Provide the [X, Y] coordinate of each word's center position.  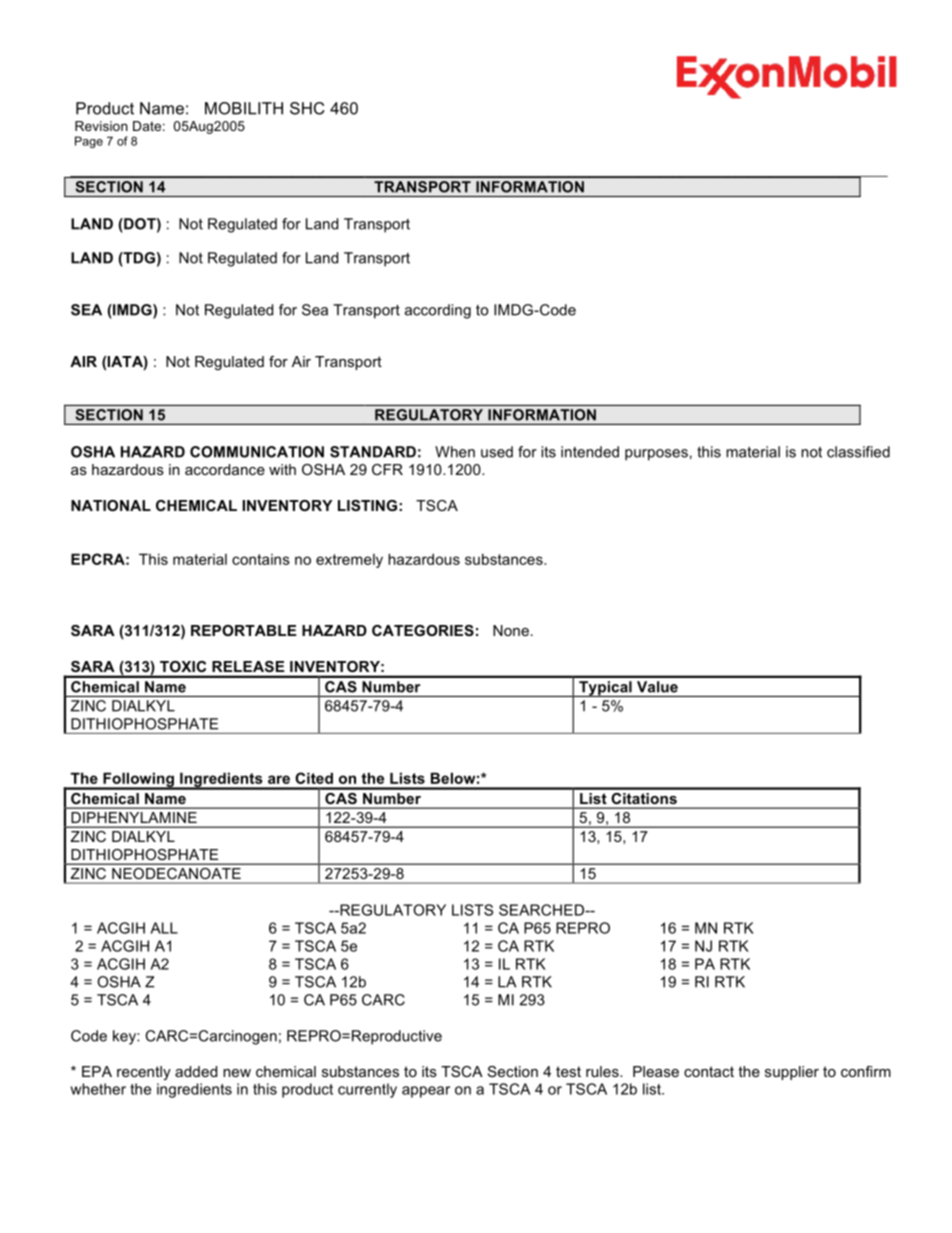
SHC [307, 108]
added [196, 1071]
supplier [792, 1073]
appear [426, 1092]
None [511, 630]
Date [147, 126]
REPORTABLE [244, 630]
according [438, 311]
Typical [605, 689]
